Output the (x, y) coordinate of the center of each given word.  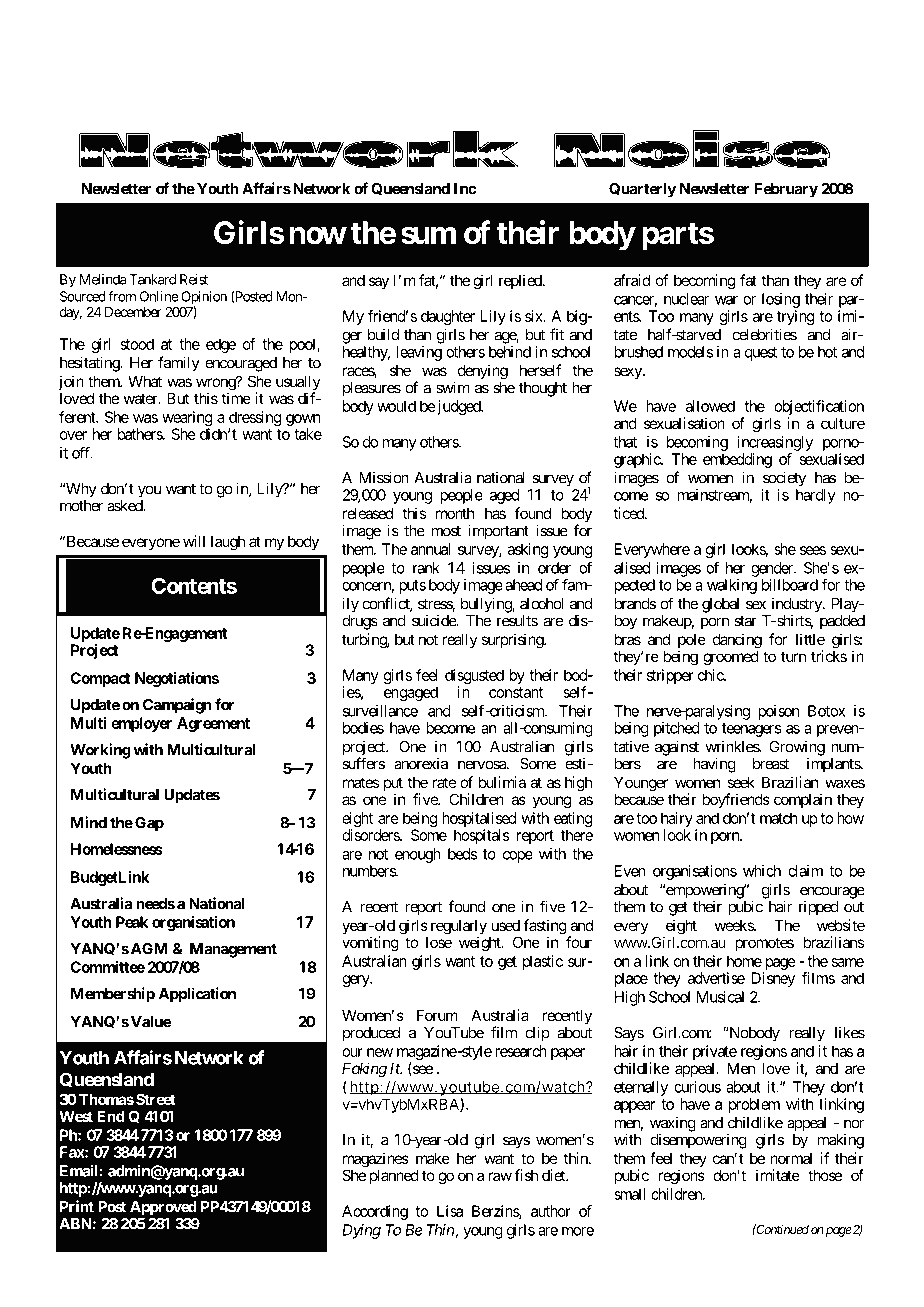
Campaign (177, 706)
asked (125, 506)
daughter (448, 317)
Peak (132, 922)
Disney (773, 979)
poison (779, 712)
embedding (737, 460)
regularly (459, 928)
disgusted (474, 678)
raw (500, 1176)
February (786, 190)
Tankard (152, 279)
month (455, 513)
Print (77, 1206)
